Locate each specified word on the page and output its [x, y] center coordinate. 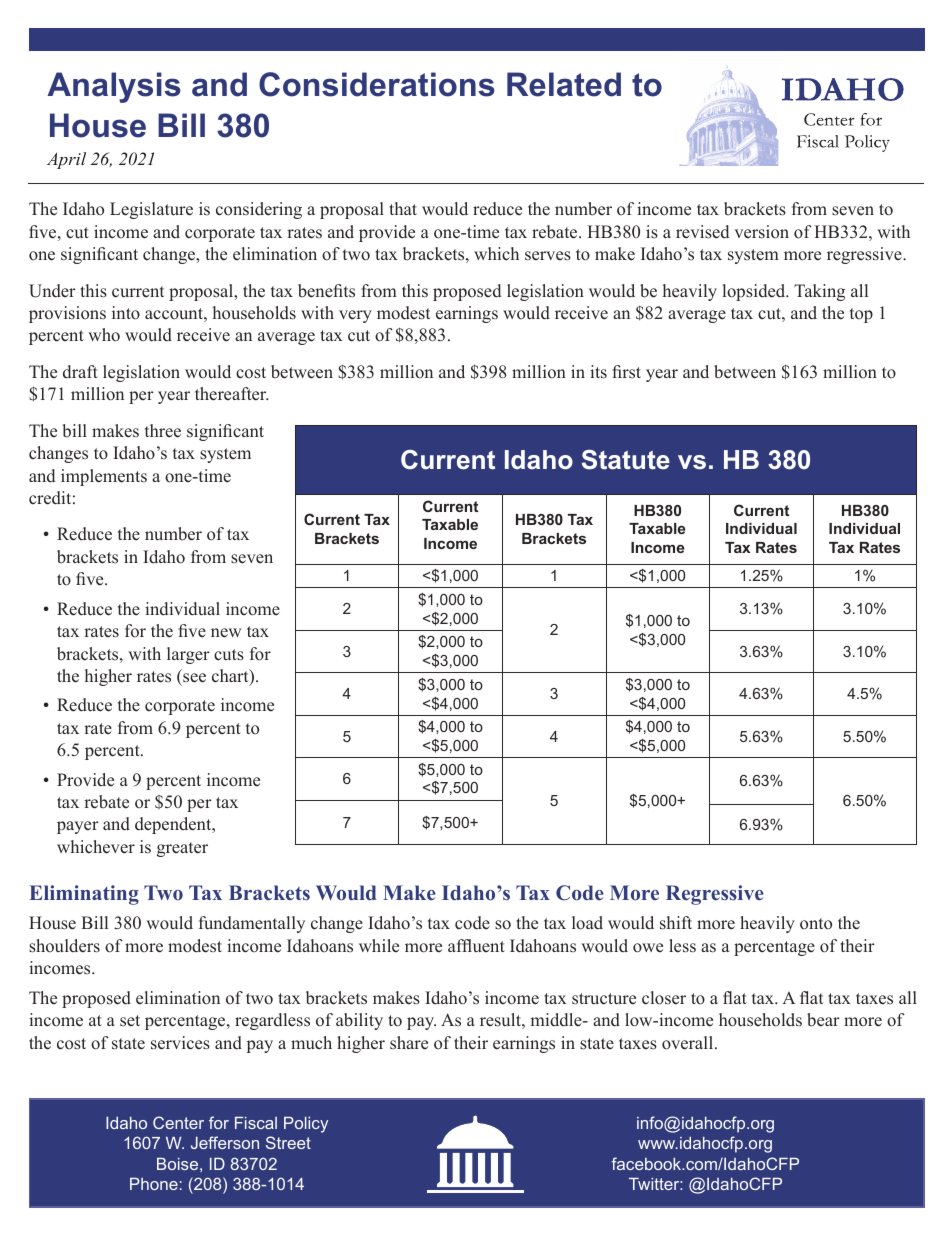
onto [816, 923]
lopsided [755, 292]
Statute [626, 460]
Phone [154, 1184]
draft [80, 372]
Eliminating [84, 895]
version [762, 232]
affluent [476, 946]
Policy [306, 1125]
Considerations [377, 84]
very [355, 316]
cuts [229, 655]
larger [188, 655]
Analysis [114, 87]
